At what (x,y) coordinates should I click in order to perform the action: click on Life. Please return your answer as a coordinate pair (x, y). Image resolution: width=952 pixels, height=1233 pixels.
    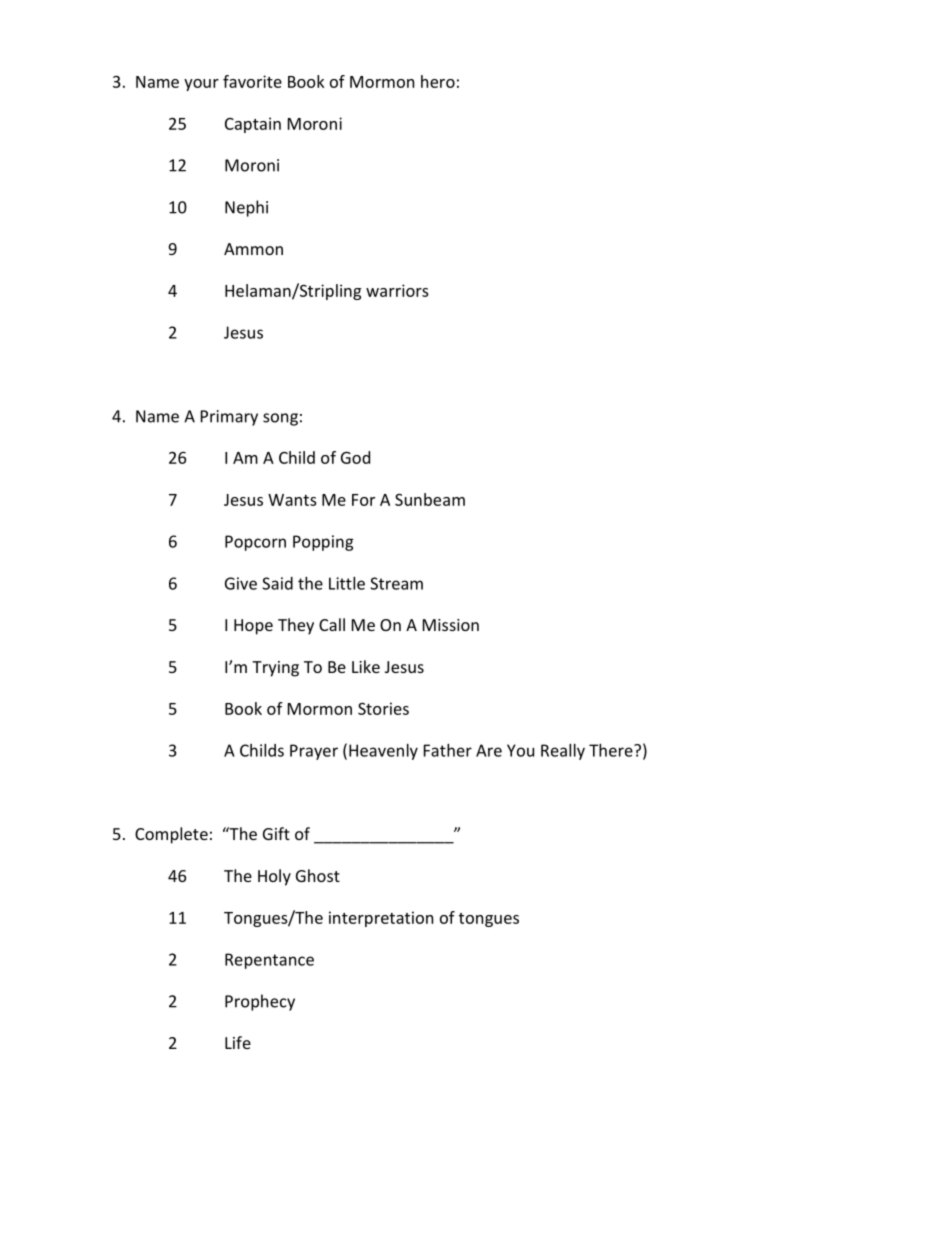
    Looking at the image, I should click on (238, 1042).
